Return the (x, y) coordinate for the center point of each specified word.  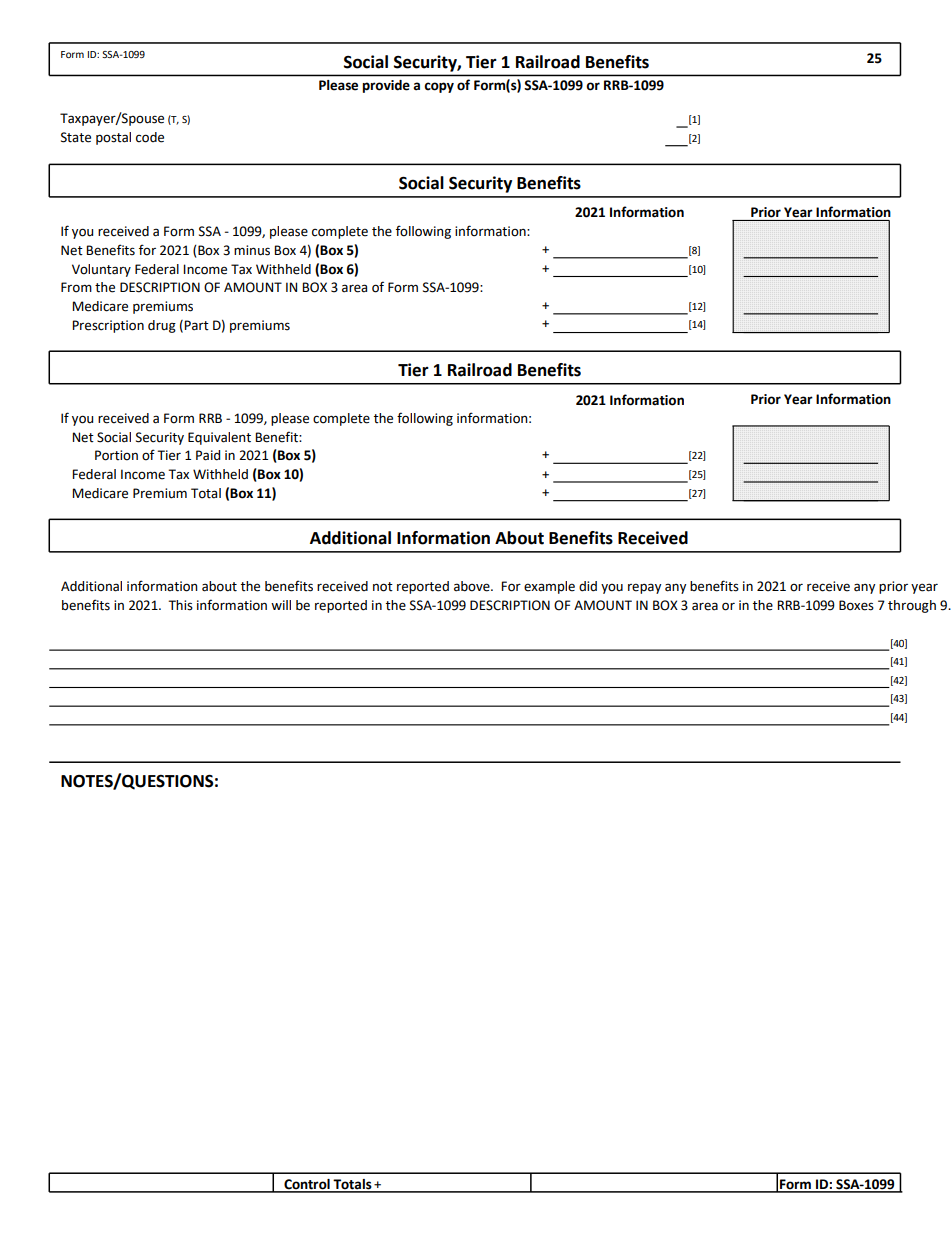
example (549, 587)
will (281, 605)
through (912, 606)
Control (307, 1185)
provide (386, 86)
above (473, 586)
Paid (208, 455)
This (180, 605)
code (150, 137)
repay (644, 588)
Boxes (856, 605)
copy (439, 87)
